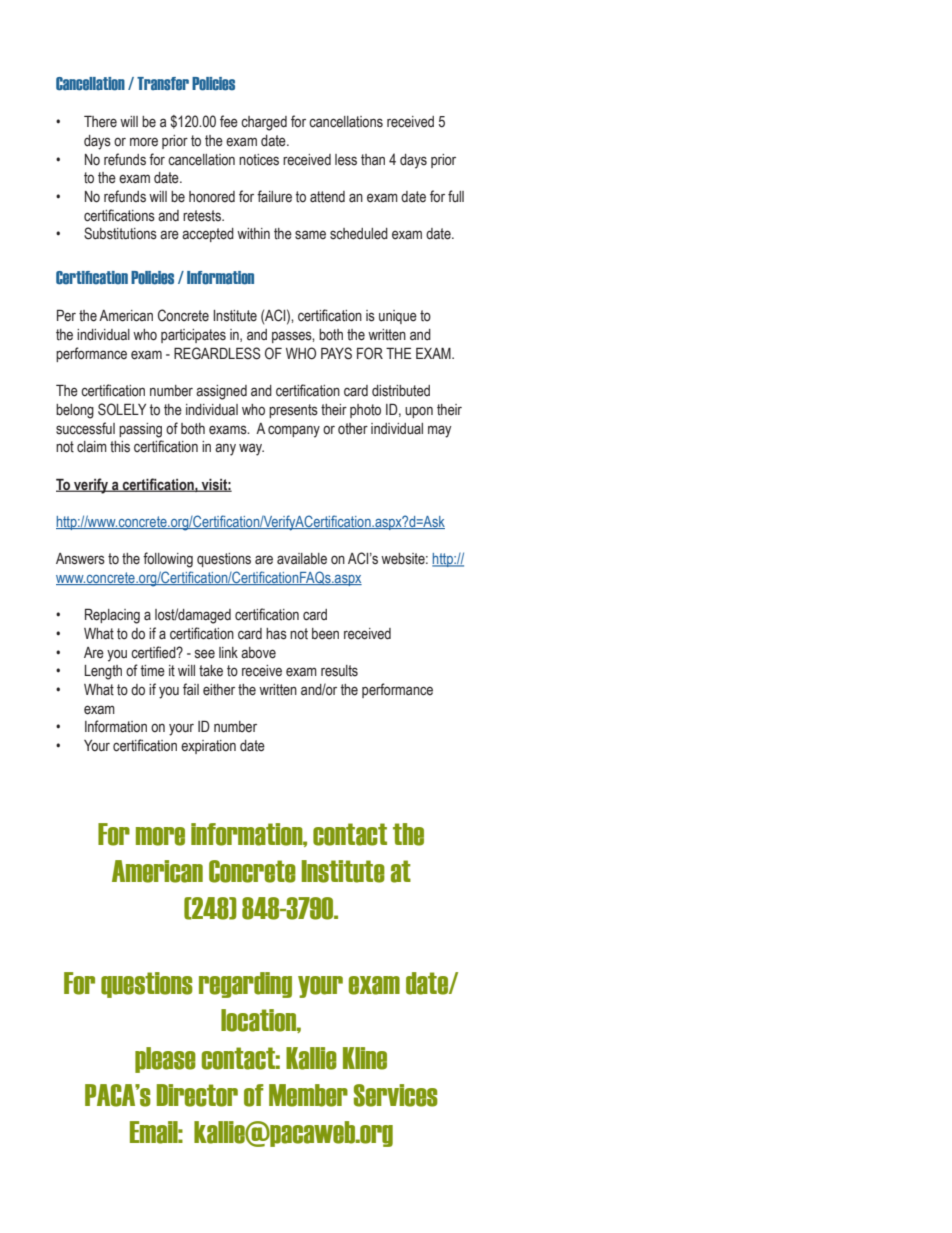 Image resolution: width=952 pixels, height=1233 pixels. Describe the element at coordinates (264, 123) in the page. I see `charged` at that location.
